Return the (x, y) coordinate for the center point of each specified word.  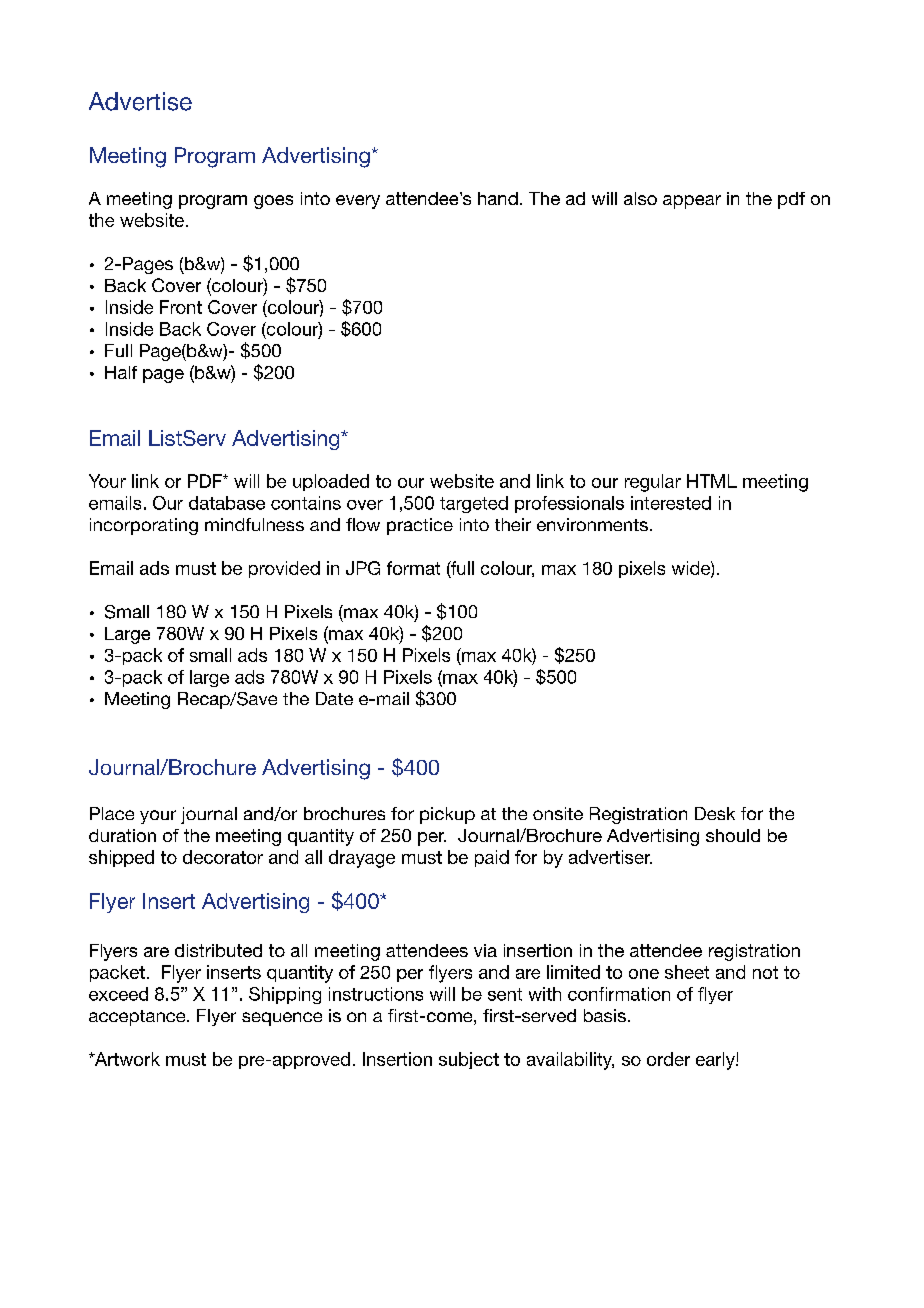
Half (121, 372)
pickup (447, 815)
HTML (712, 481)
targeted (474, 504)
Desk (715, 813)
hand (498, 198)
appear (692, 202)
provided (284, 569)
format (413, 568)
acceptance (138, 1018)
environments (592, 524)
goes (273, 202)
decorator (223, 857)
